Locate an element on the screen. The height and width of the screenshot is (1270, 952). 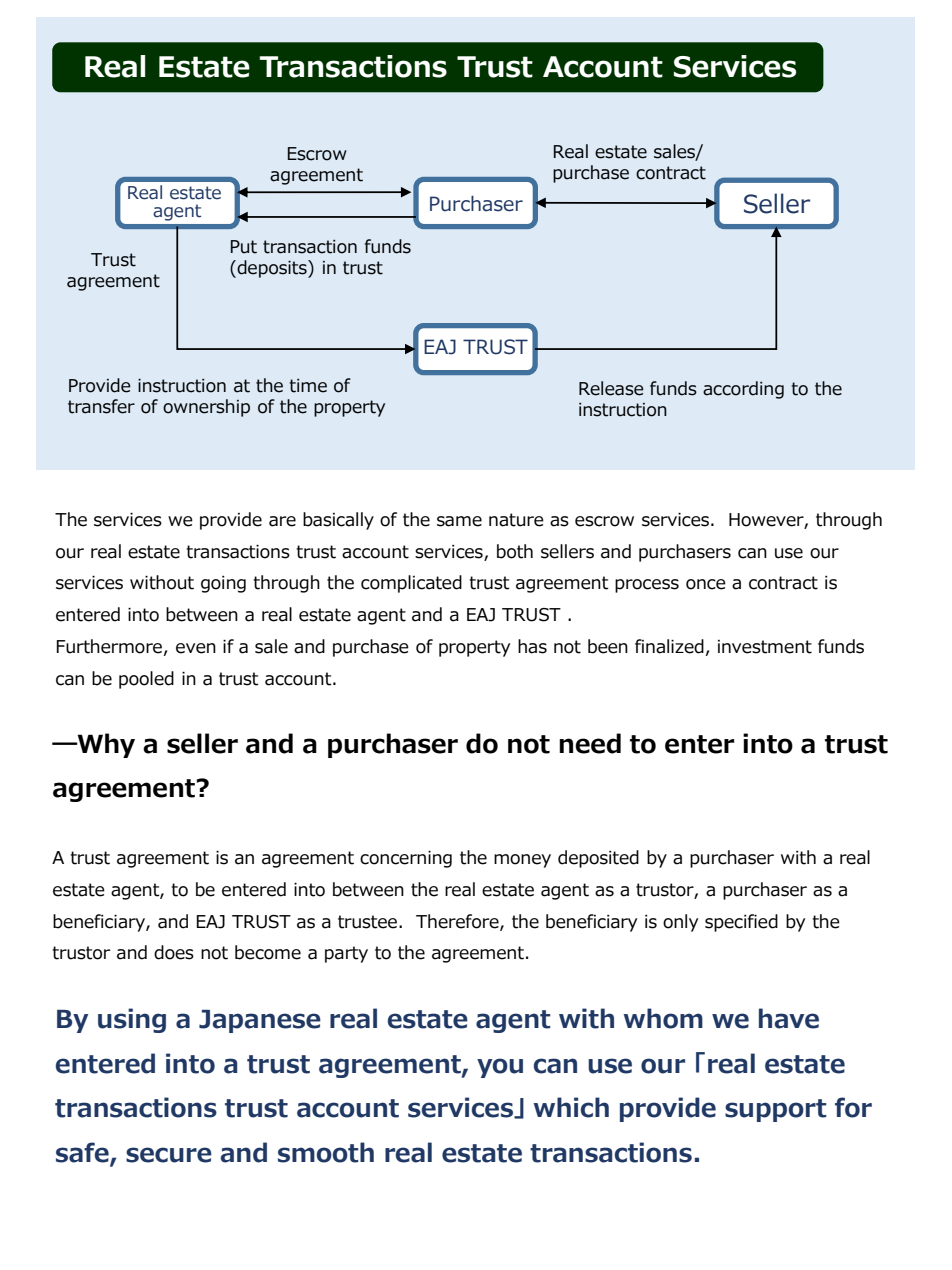
smooth is located at coordinates (326, 1152).
